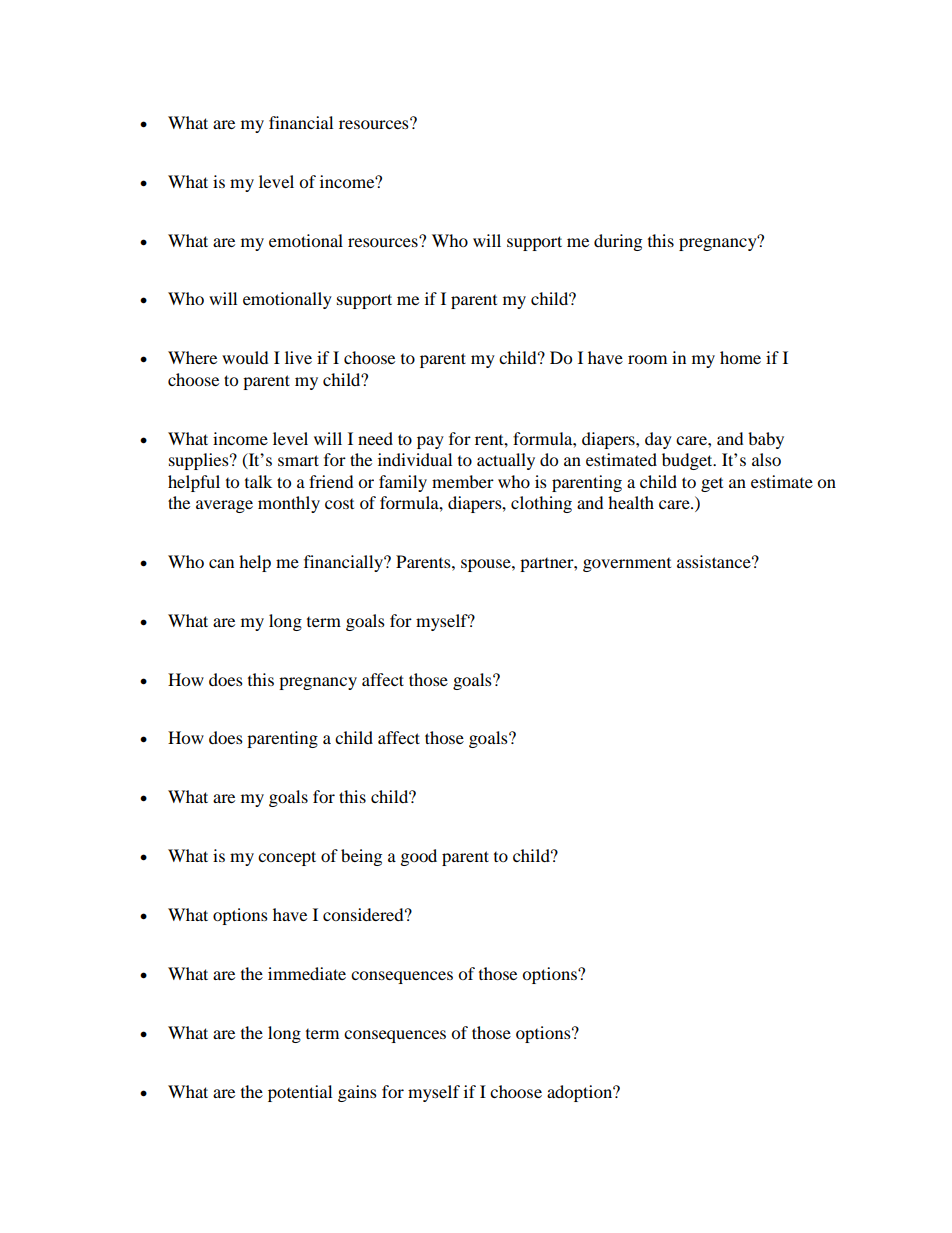 The image size is (952, 1233). What do you see at coordinates (418, 857) in the document?
I see `good` at bounding box center [418, 857].
